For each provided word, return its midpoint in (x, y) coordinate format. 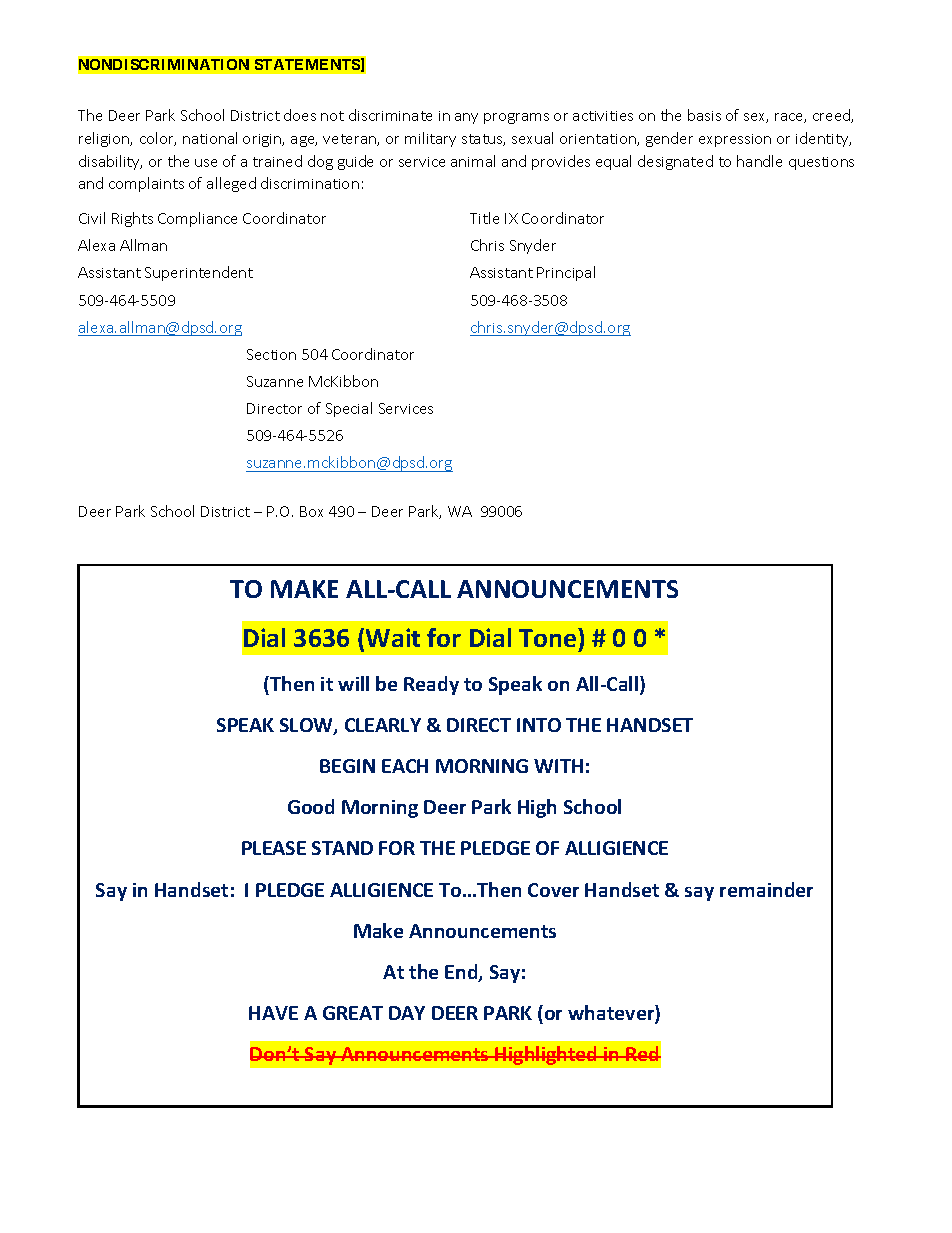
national (210, 138)
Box (311, 511)
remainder (766, 889)
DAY (407, 1013)
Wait (393, 637)
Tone (549, 637)
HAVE (273, 1013)
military (430, 139)
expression (735, 140)
